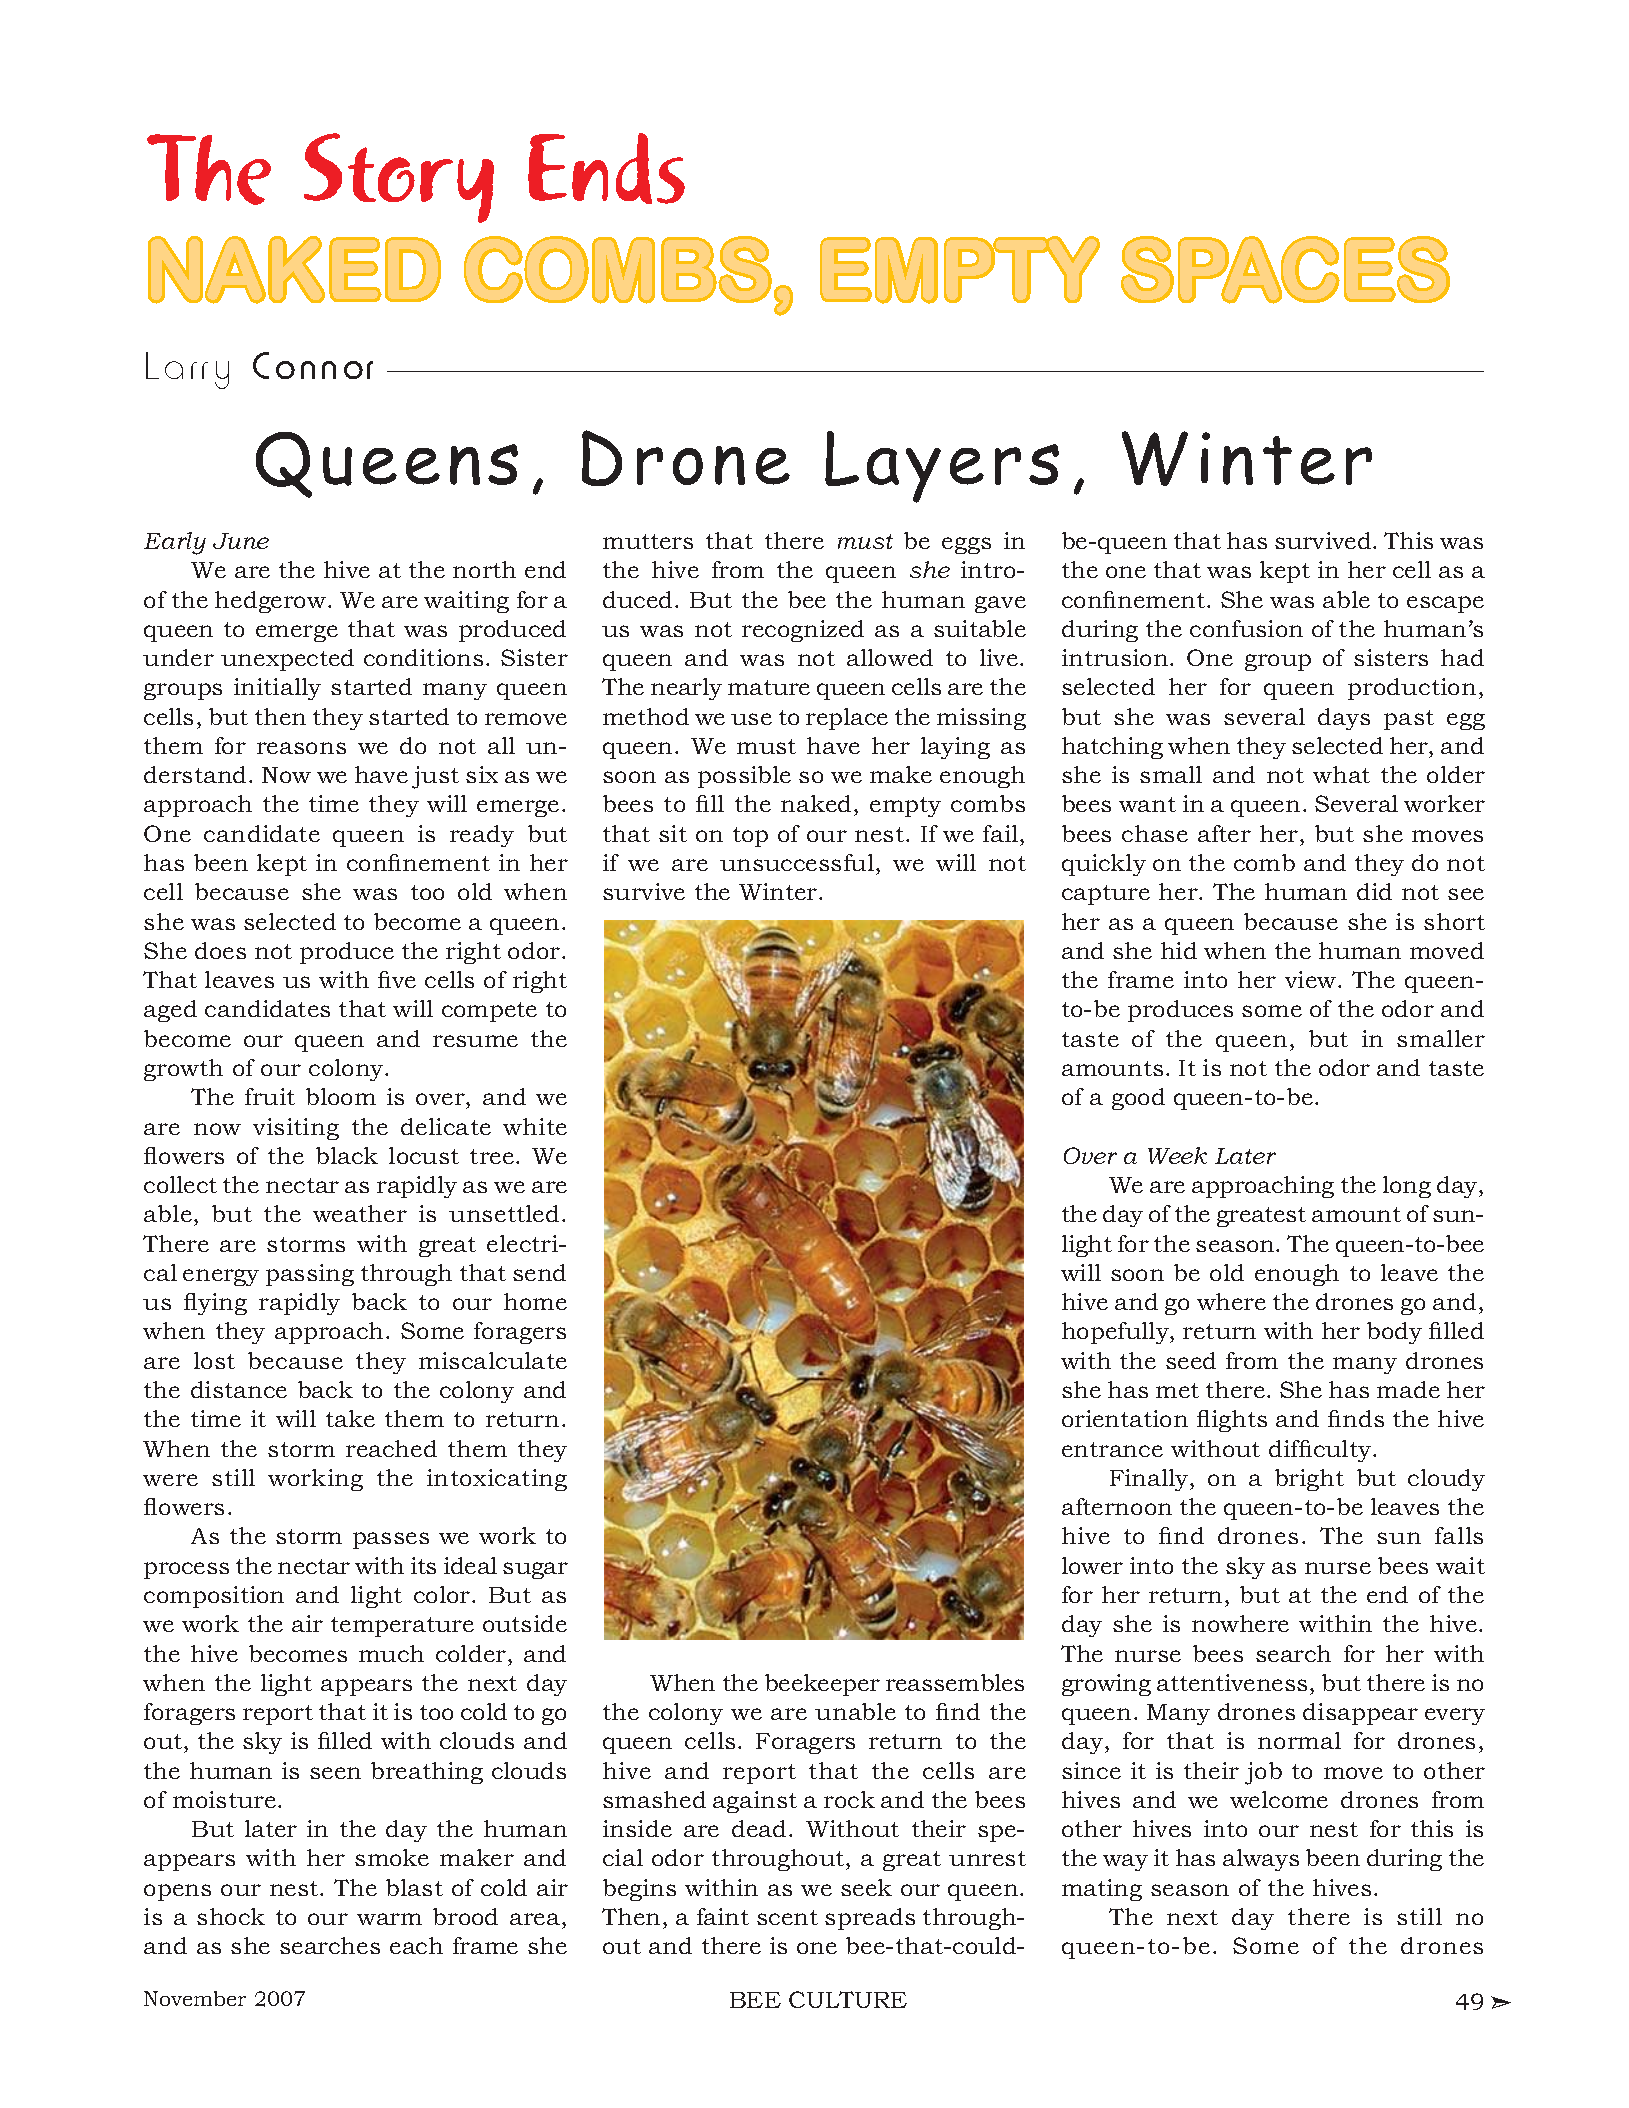 This page has height=2108, width=1629. I want to click on does, so click(220, 950).
